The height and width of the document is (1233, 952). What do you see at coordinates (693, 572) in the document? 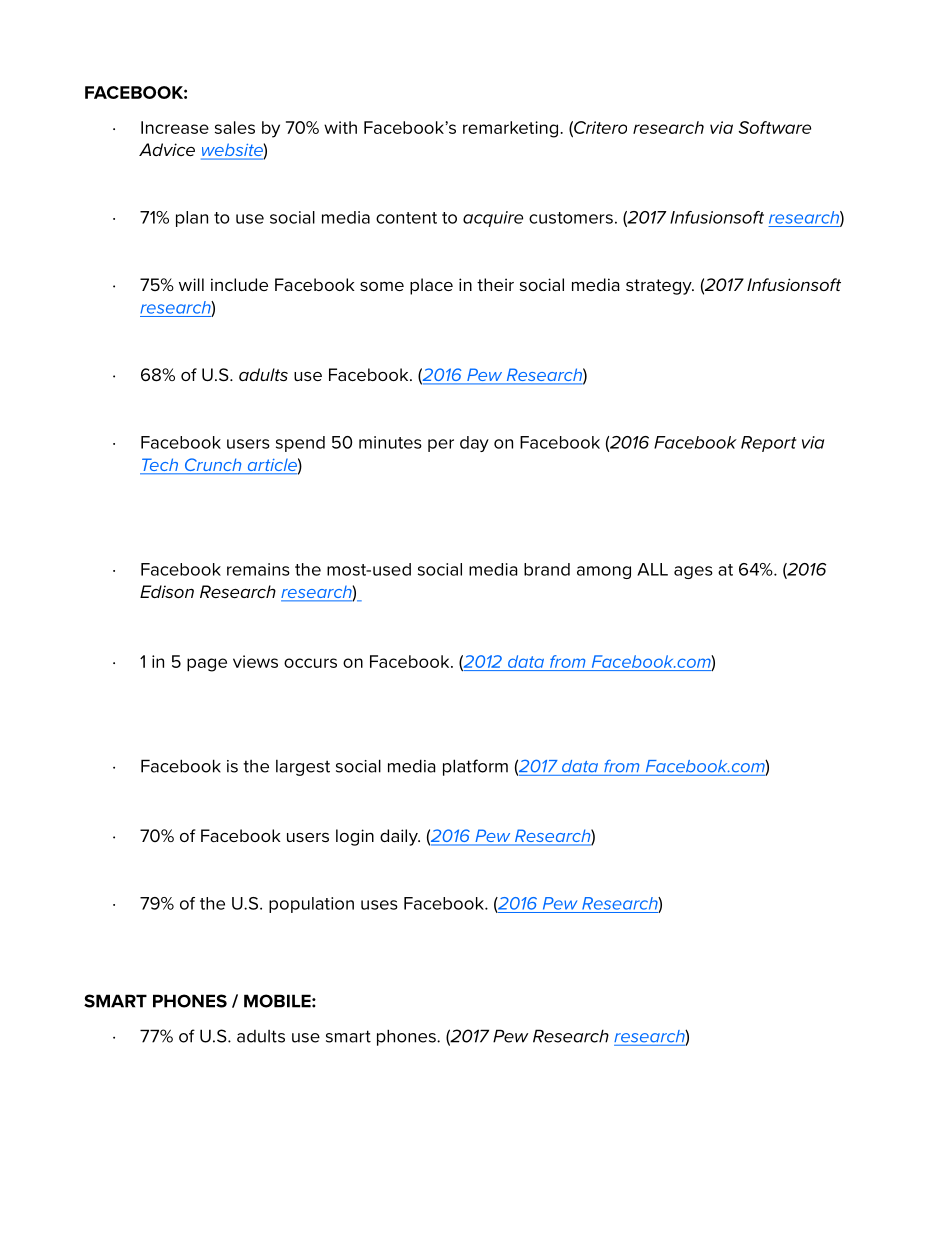
I see `ages` at bounding box center [693, 572].
